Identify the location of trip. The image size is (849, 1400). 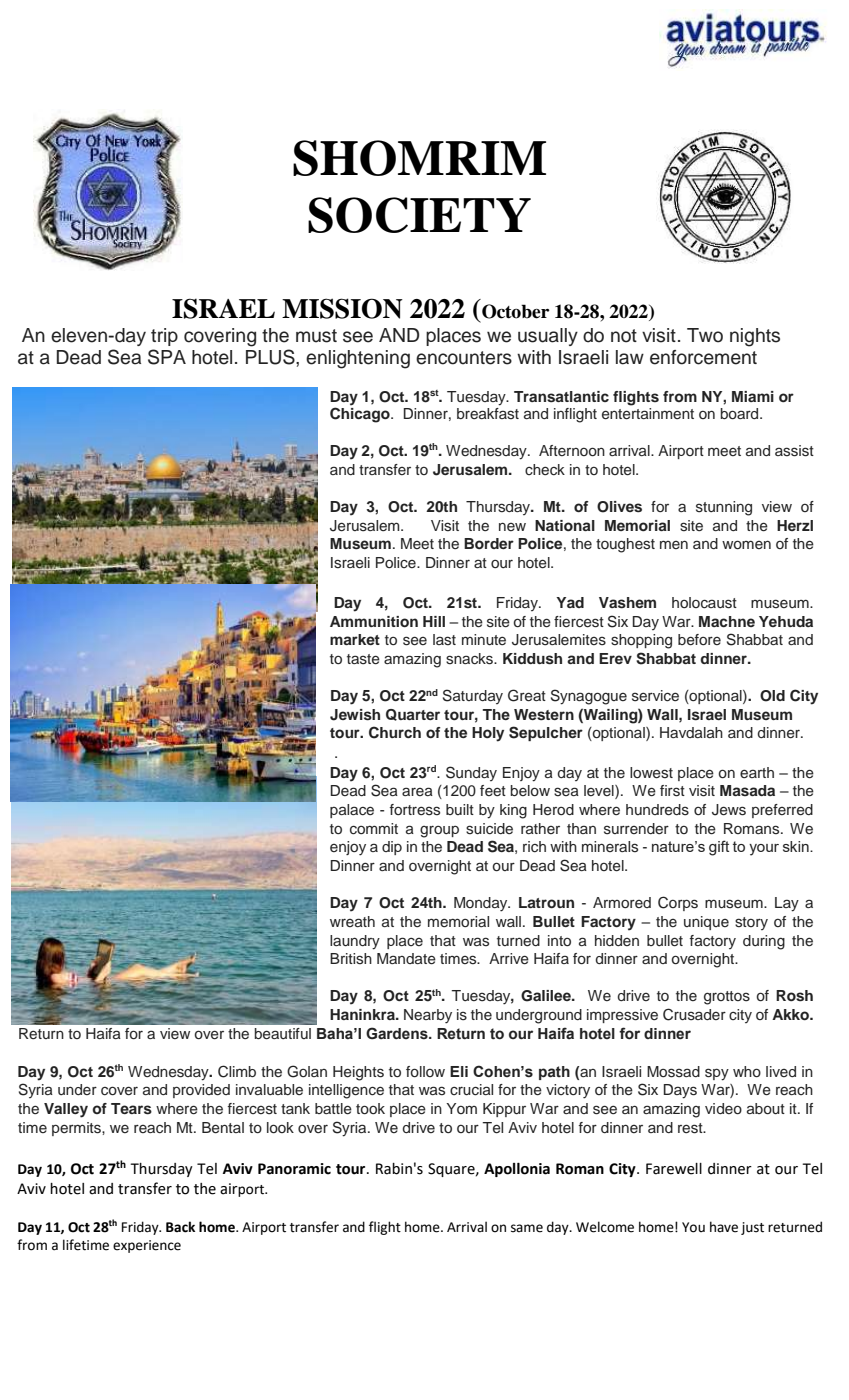
(164, 337).
